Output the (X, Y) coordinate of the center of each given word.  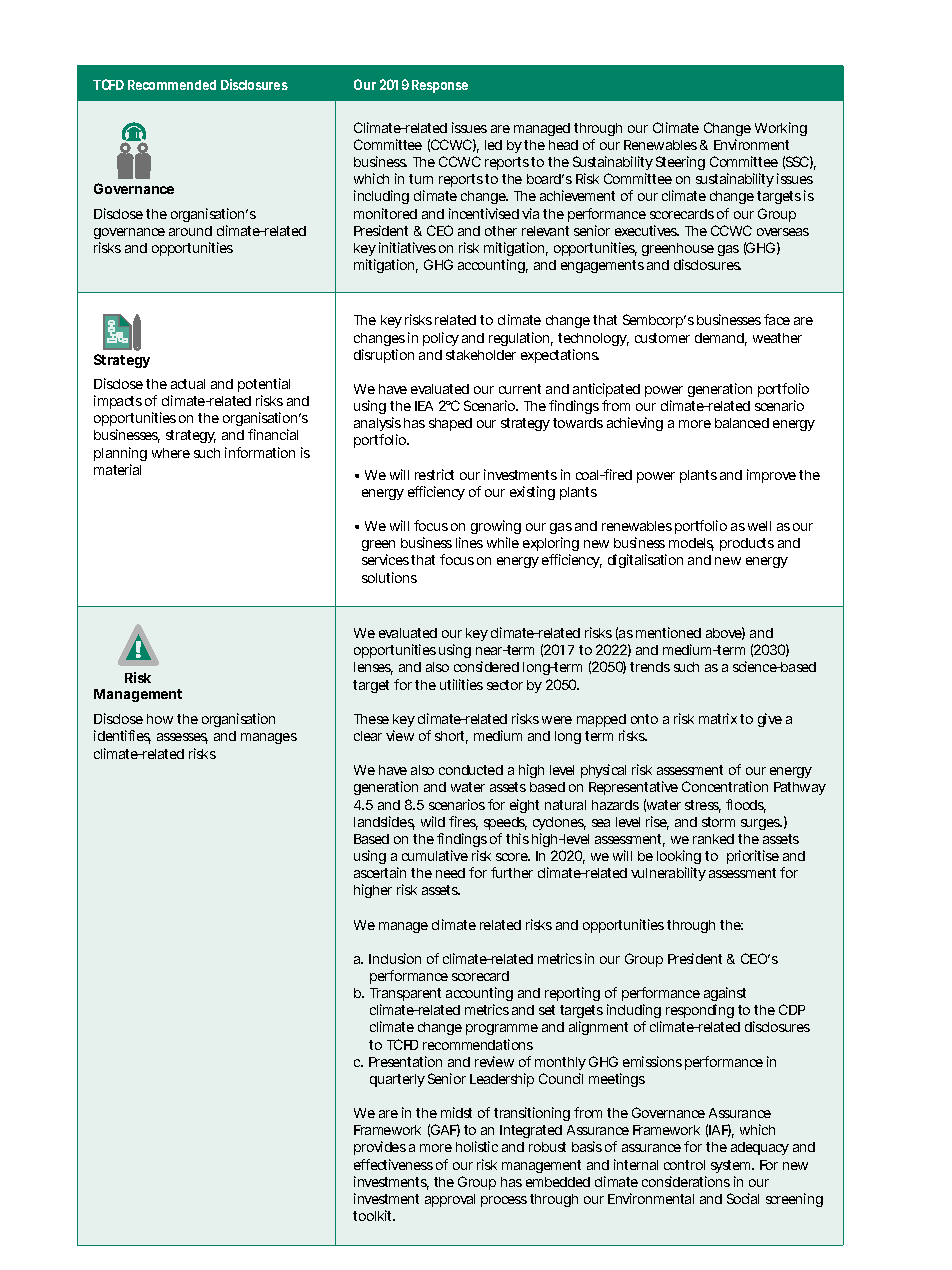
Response (440, 86)
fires (463, 823)
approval (450, 1200)
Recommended (172, 85)
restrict (434, 474)
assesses (182, 738)
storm (718, 822)
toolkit (374, 1215)
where (171, 453)
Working (781, 129)
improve (771, 476)
